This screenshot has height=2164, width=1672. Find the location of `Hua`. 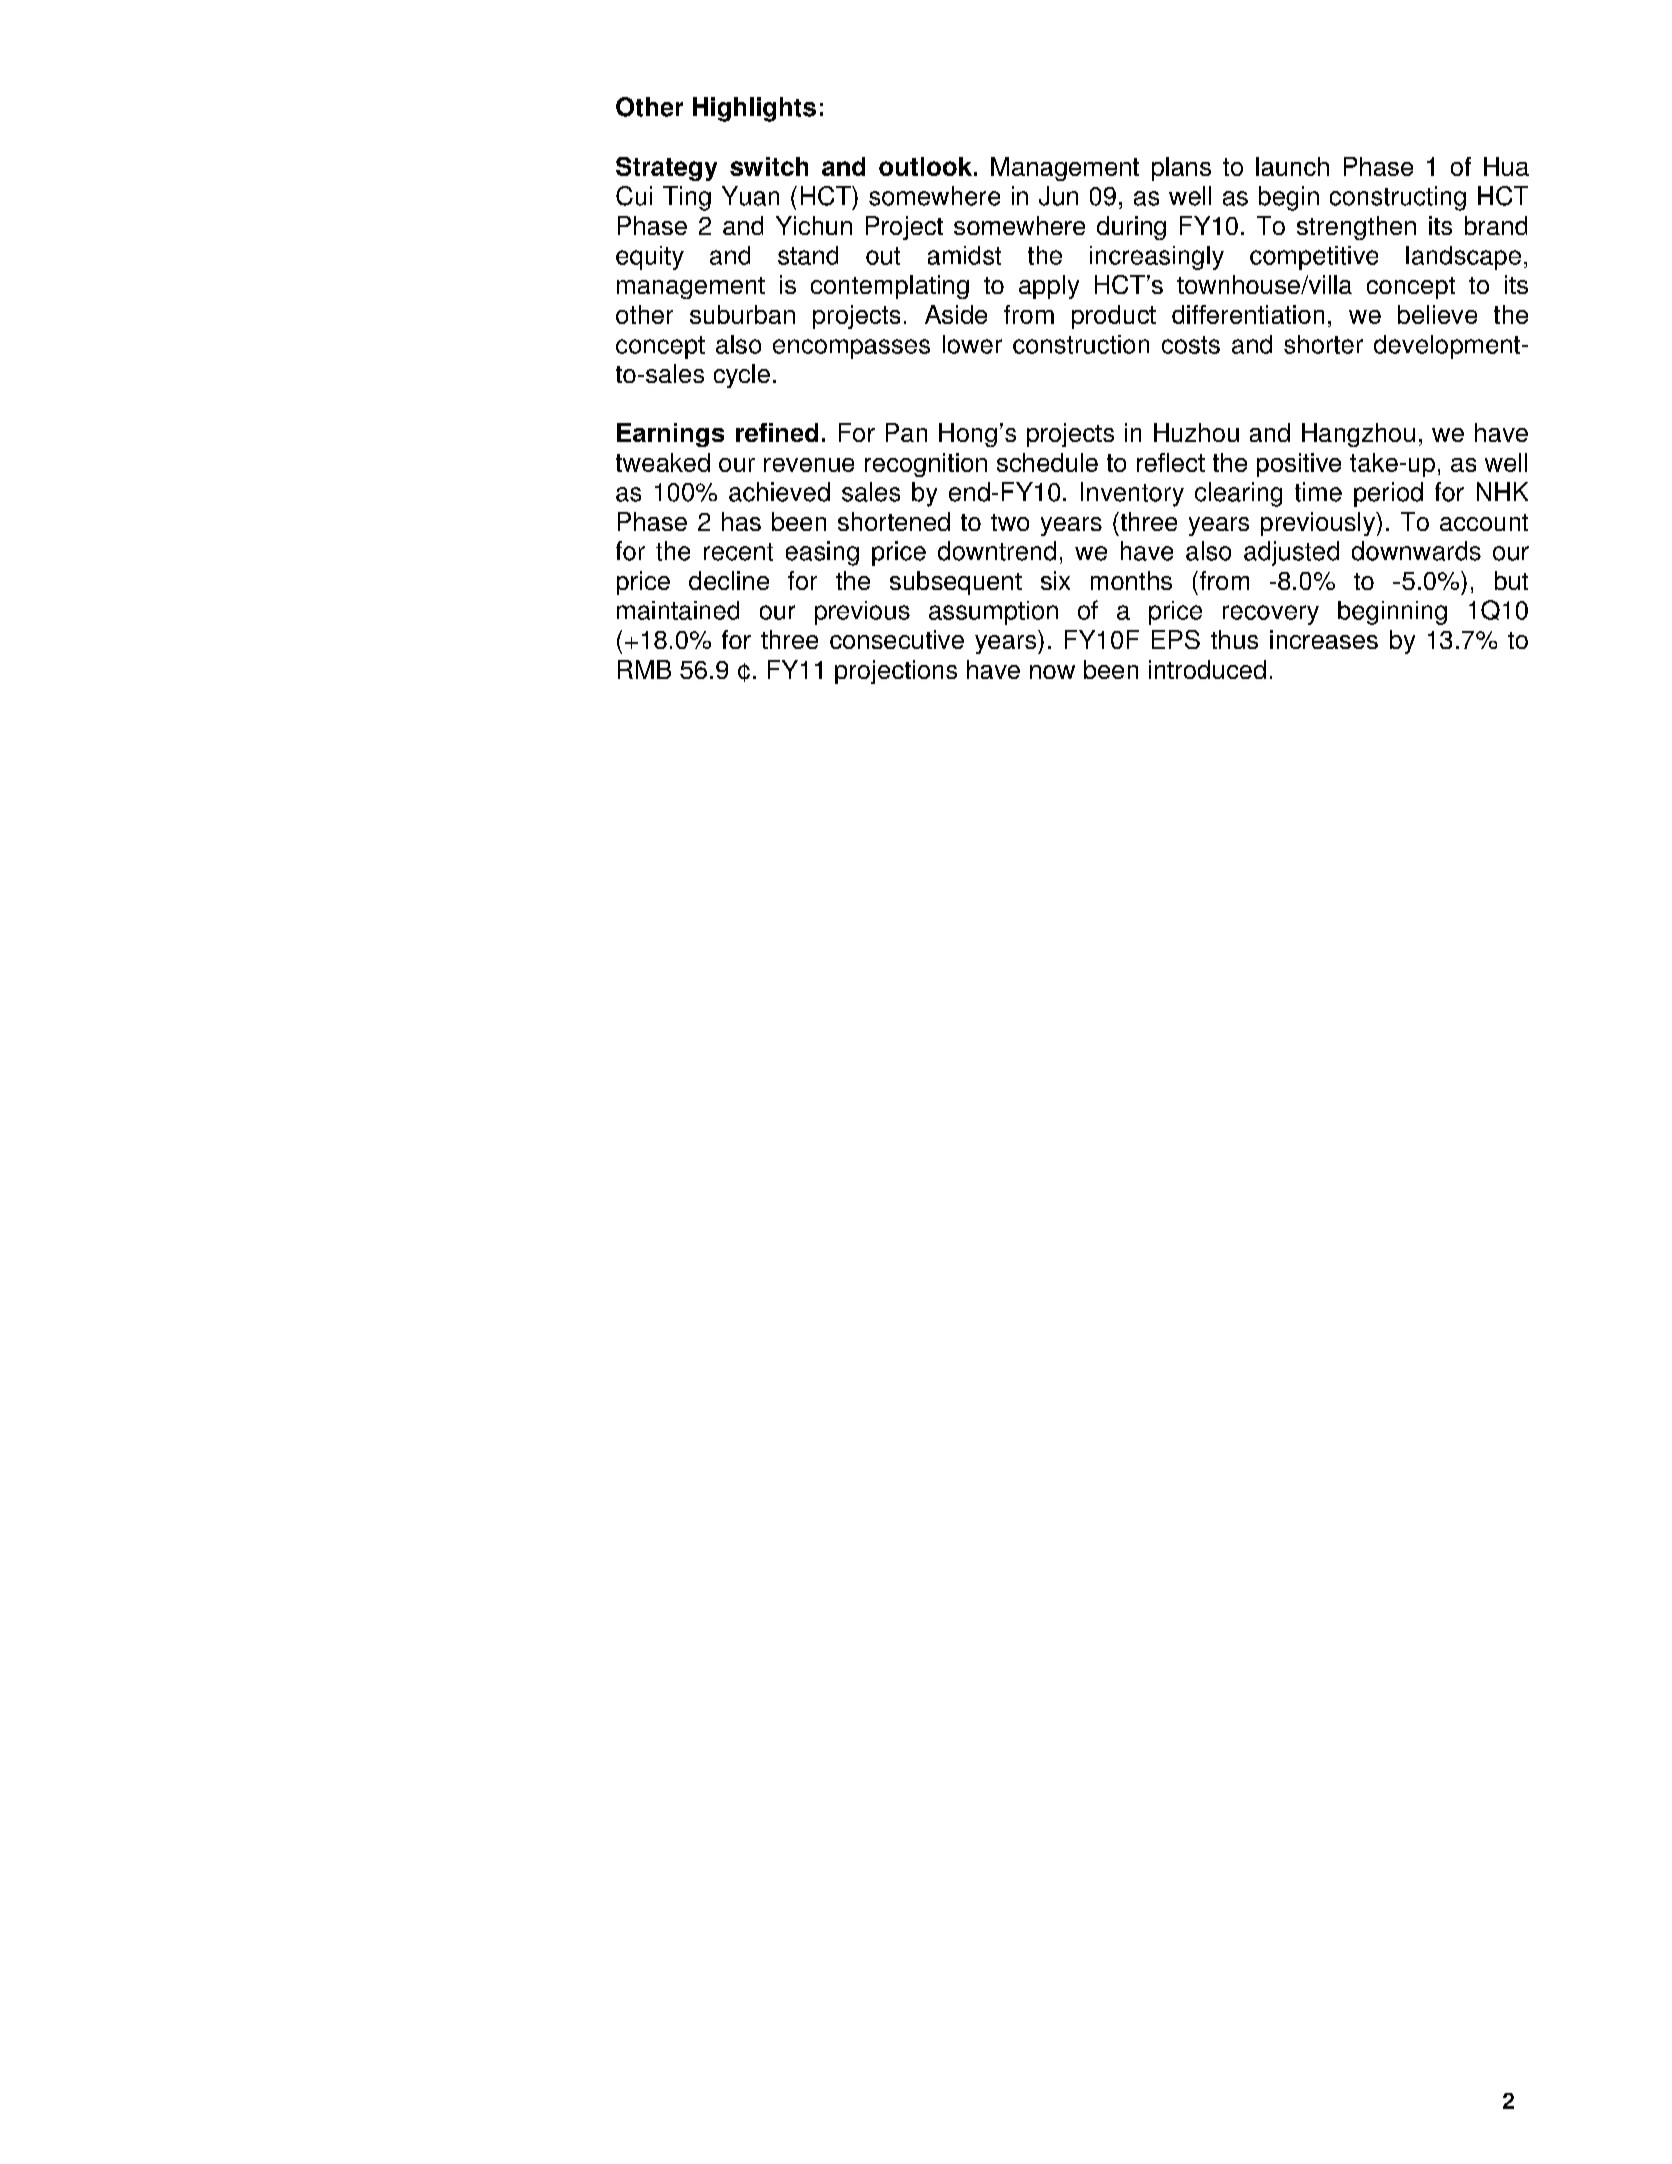

Hua is located at coordinates (1506, 166).
